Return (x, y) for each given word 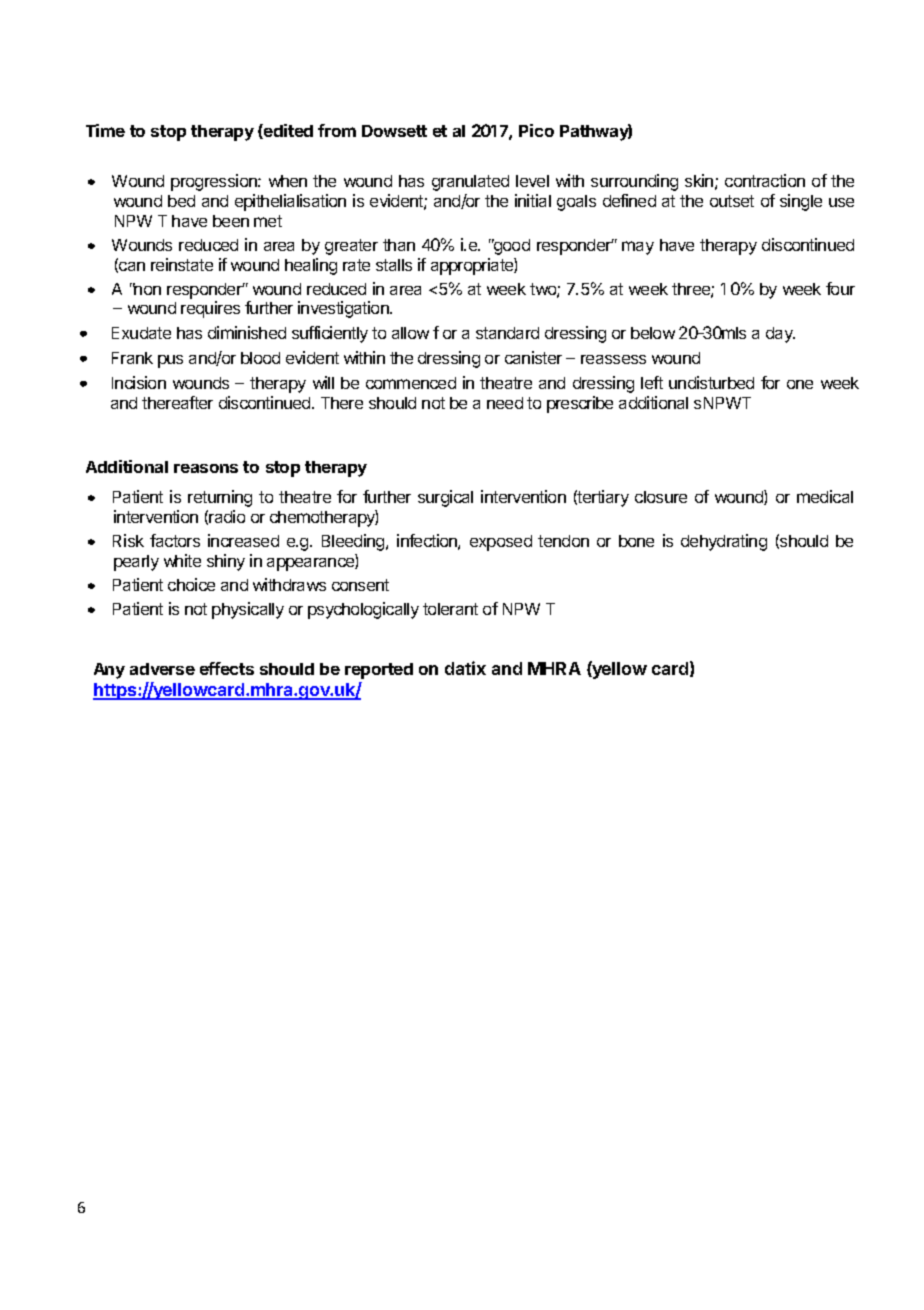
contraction (765, 180)
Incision (139, 382)
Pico (536, 130)
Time (105, 130)
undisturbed (711, 382)
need (505, 403)
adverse (162, 669)
